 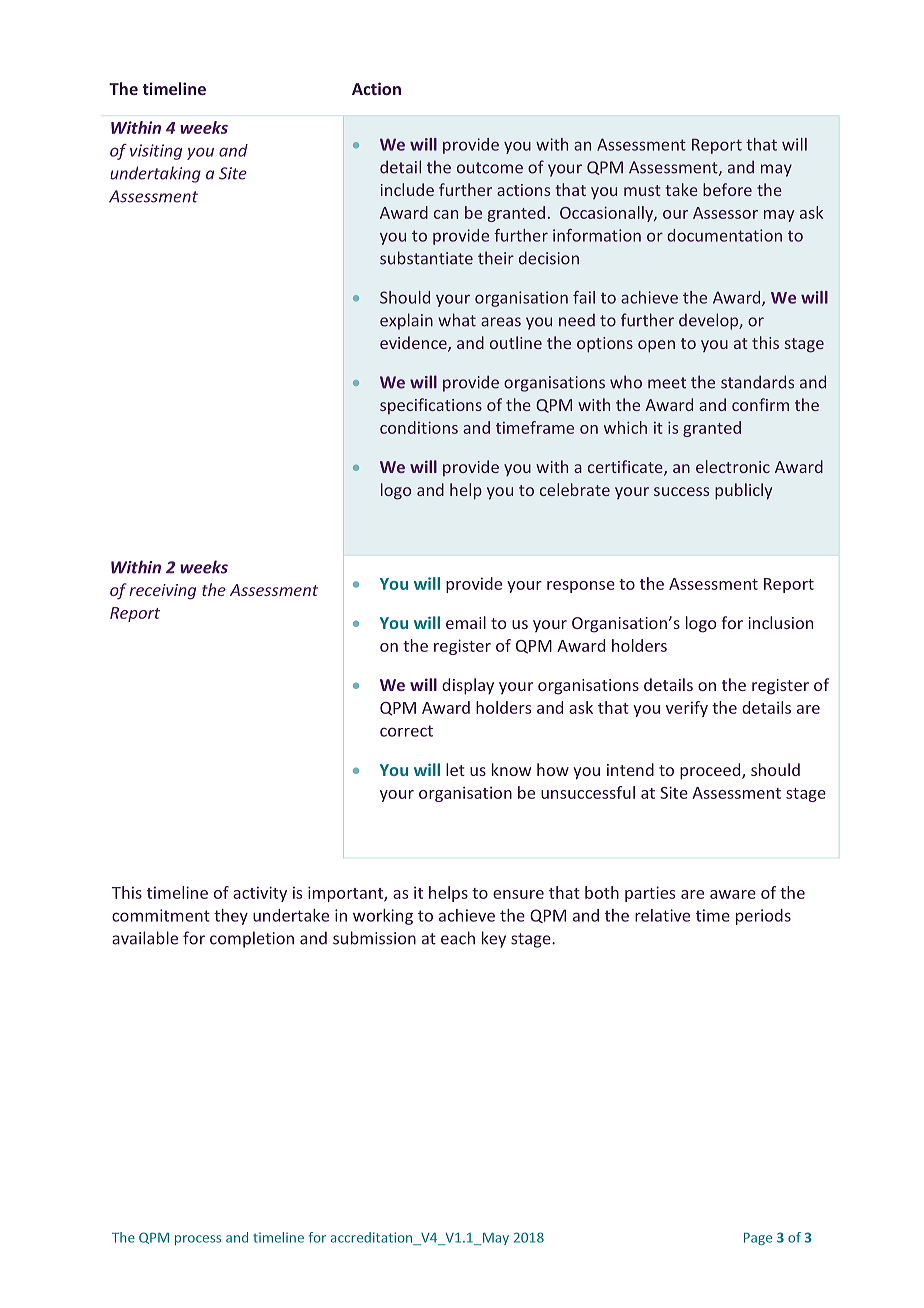 What do you see at coordinates (667, 383) in the document?
I see `meet` at bounding box center [667, 383].
